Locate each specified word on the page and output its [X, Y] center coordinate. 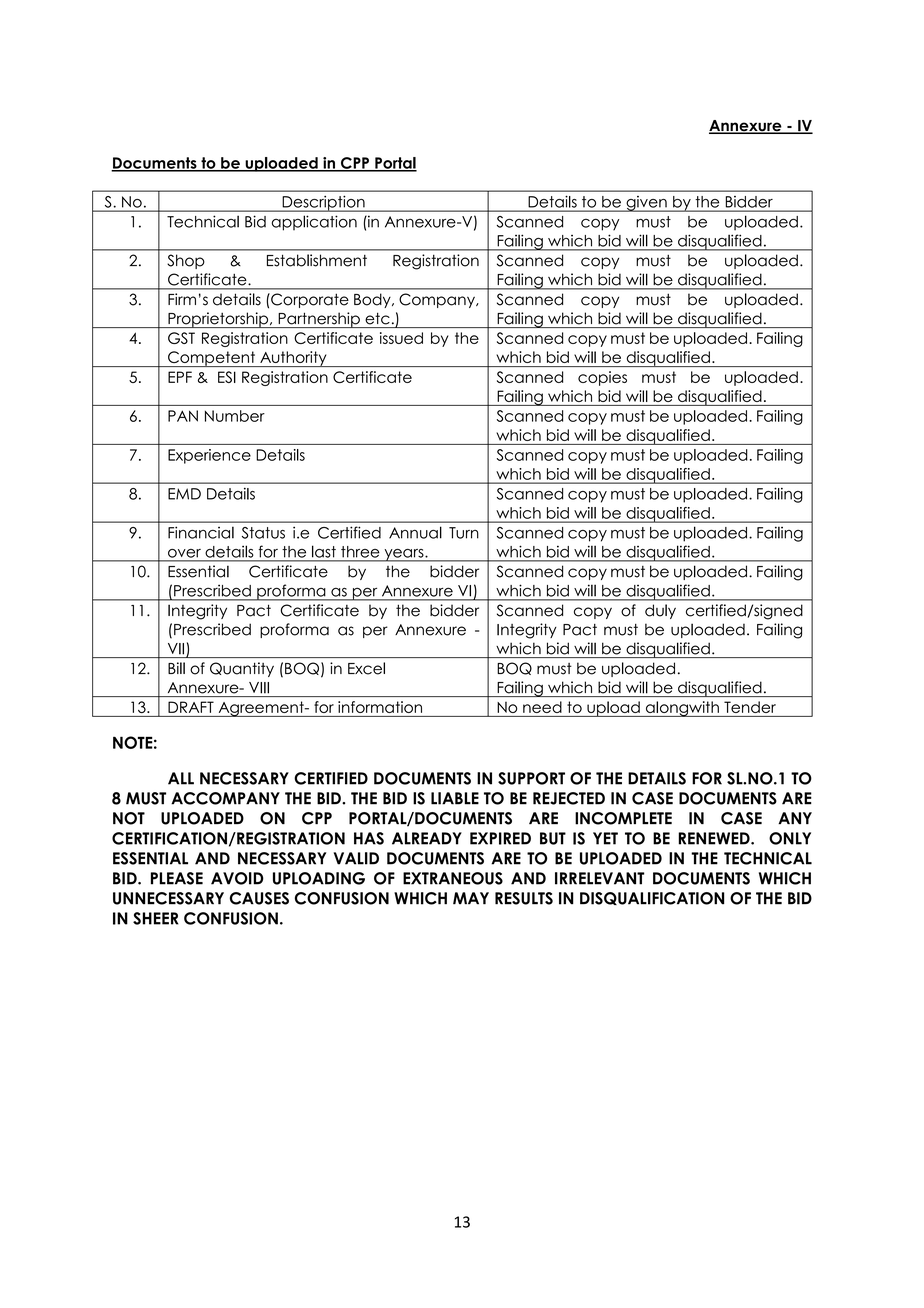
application [314, 223]
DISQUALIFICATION [652, 898]
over [184, 553]
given [646, 204]
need [542, 707]
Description [323, 203]
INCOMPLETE [623, 818]
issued [401, 338]
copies [602, 378]
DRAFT [191, 707]
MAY [471, 898]
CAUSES [259, 898]
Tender [750, 707]
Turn [464, 533]
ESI [227, 377]
